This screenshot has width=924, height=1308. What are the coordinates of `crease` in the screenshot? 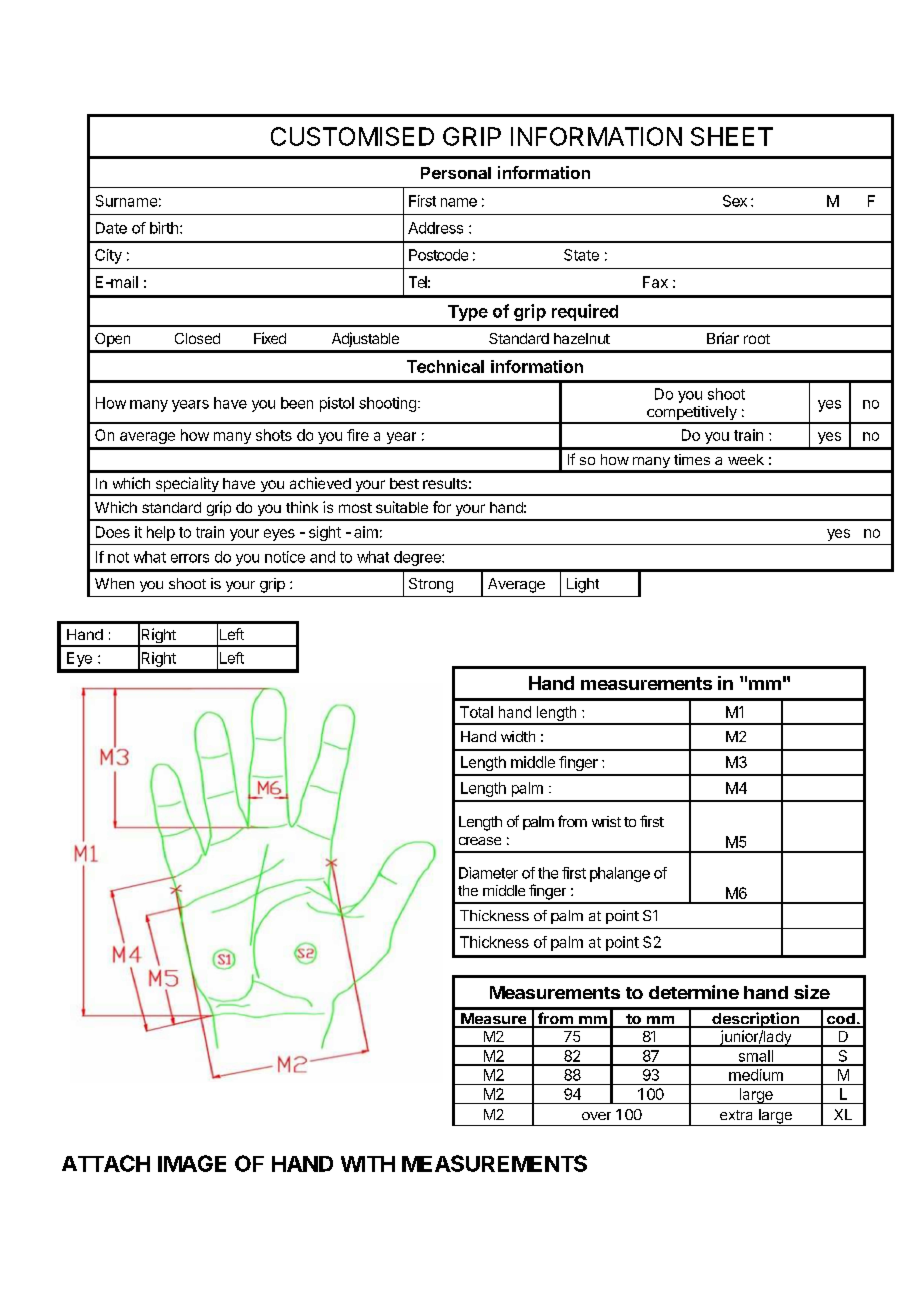 It's located at (480, 841).
